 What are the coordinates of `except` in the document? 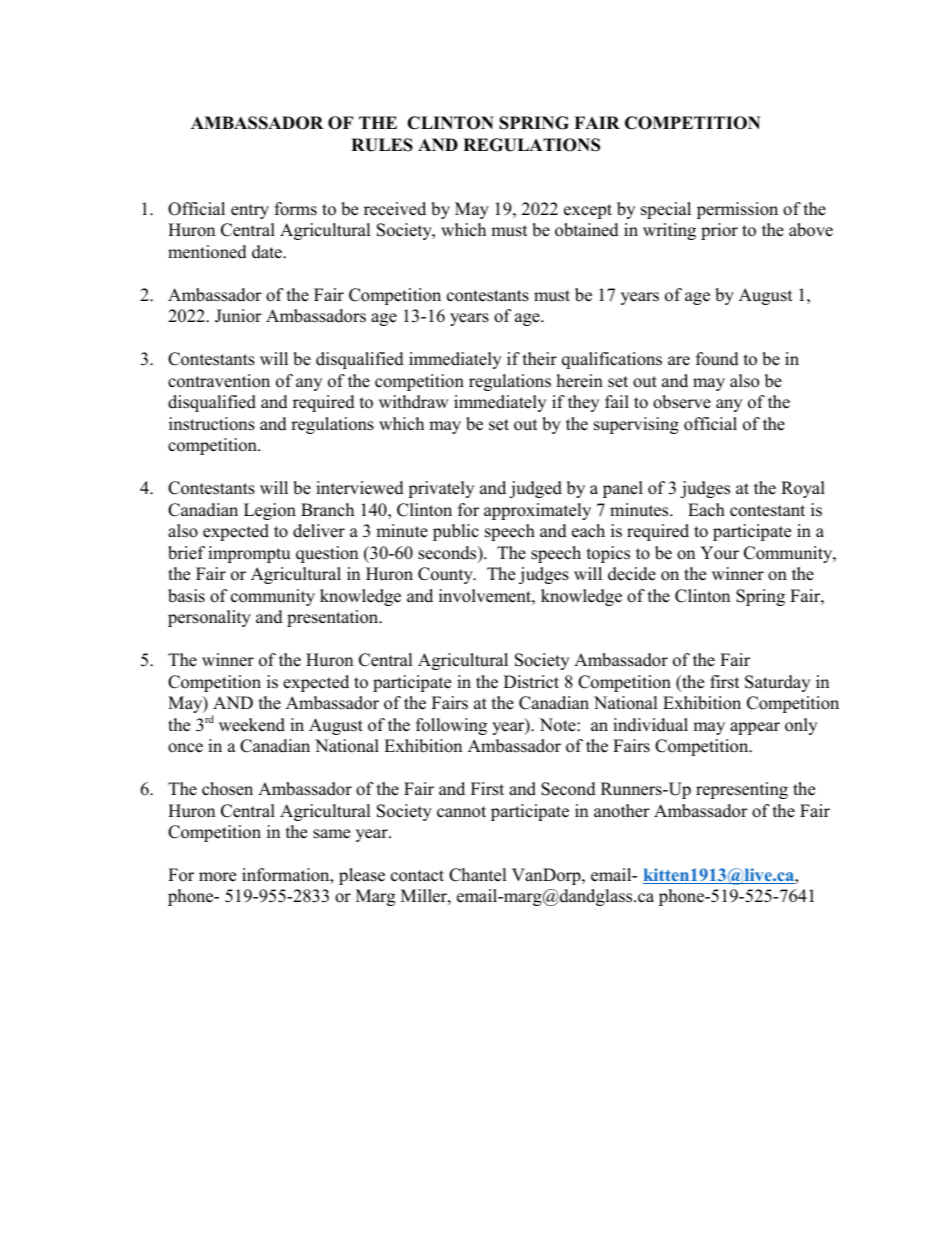 It's located at (588, 211).
